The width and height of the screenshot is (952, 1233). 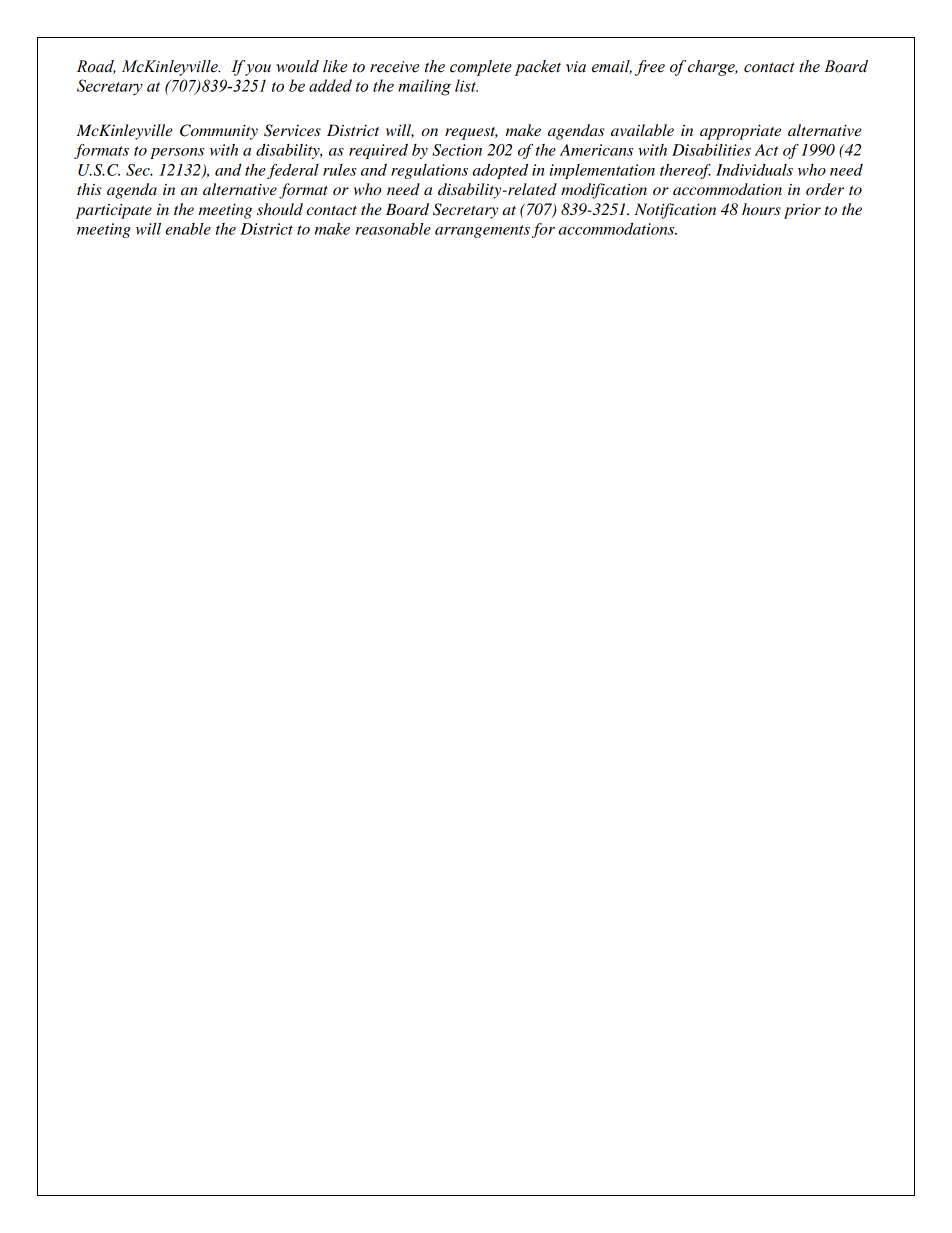 What do you see at coordinates (258, 70) in the screenshot?
I see `you` at bounding box center [258, 70].
